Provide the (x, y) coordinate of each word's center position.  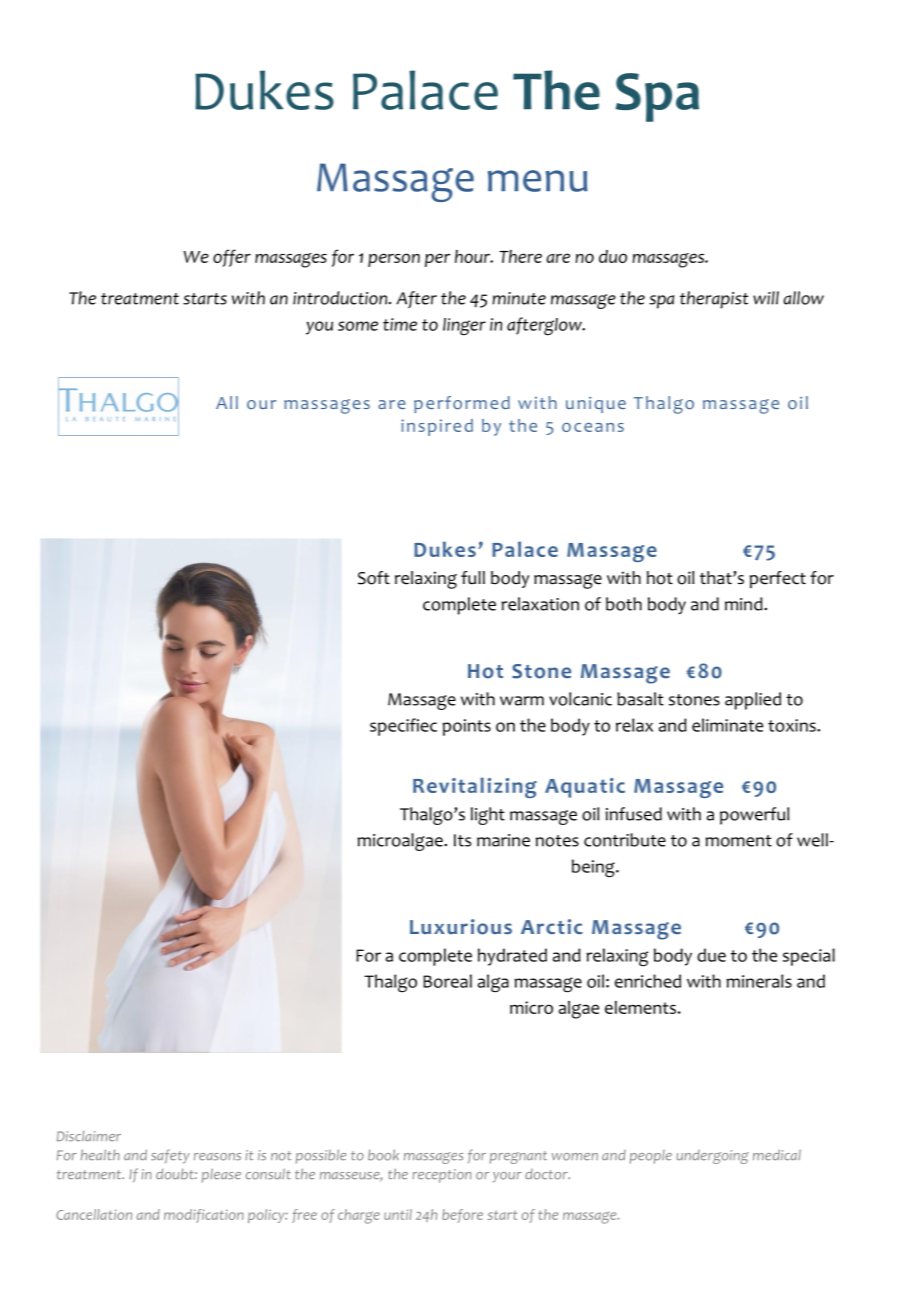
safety (170, 1156)
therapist (714, 300)
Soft (374, 578)
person (394, 260)
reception (442, 1176)
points (467, 727)
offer (232, 258)
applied (753, 701)
